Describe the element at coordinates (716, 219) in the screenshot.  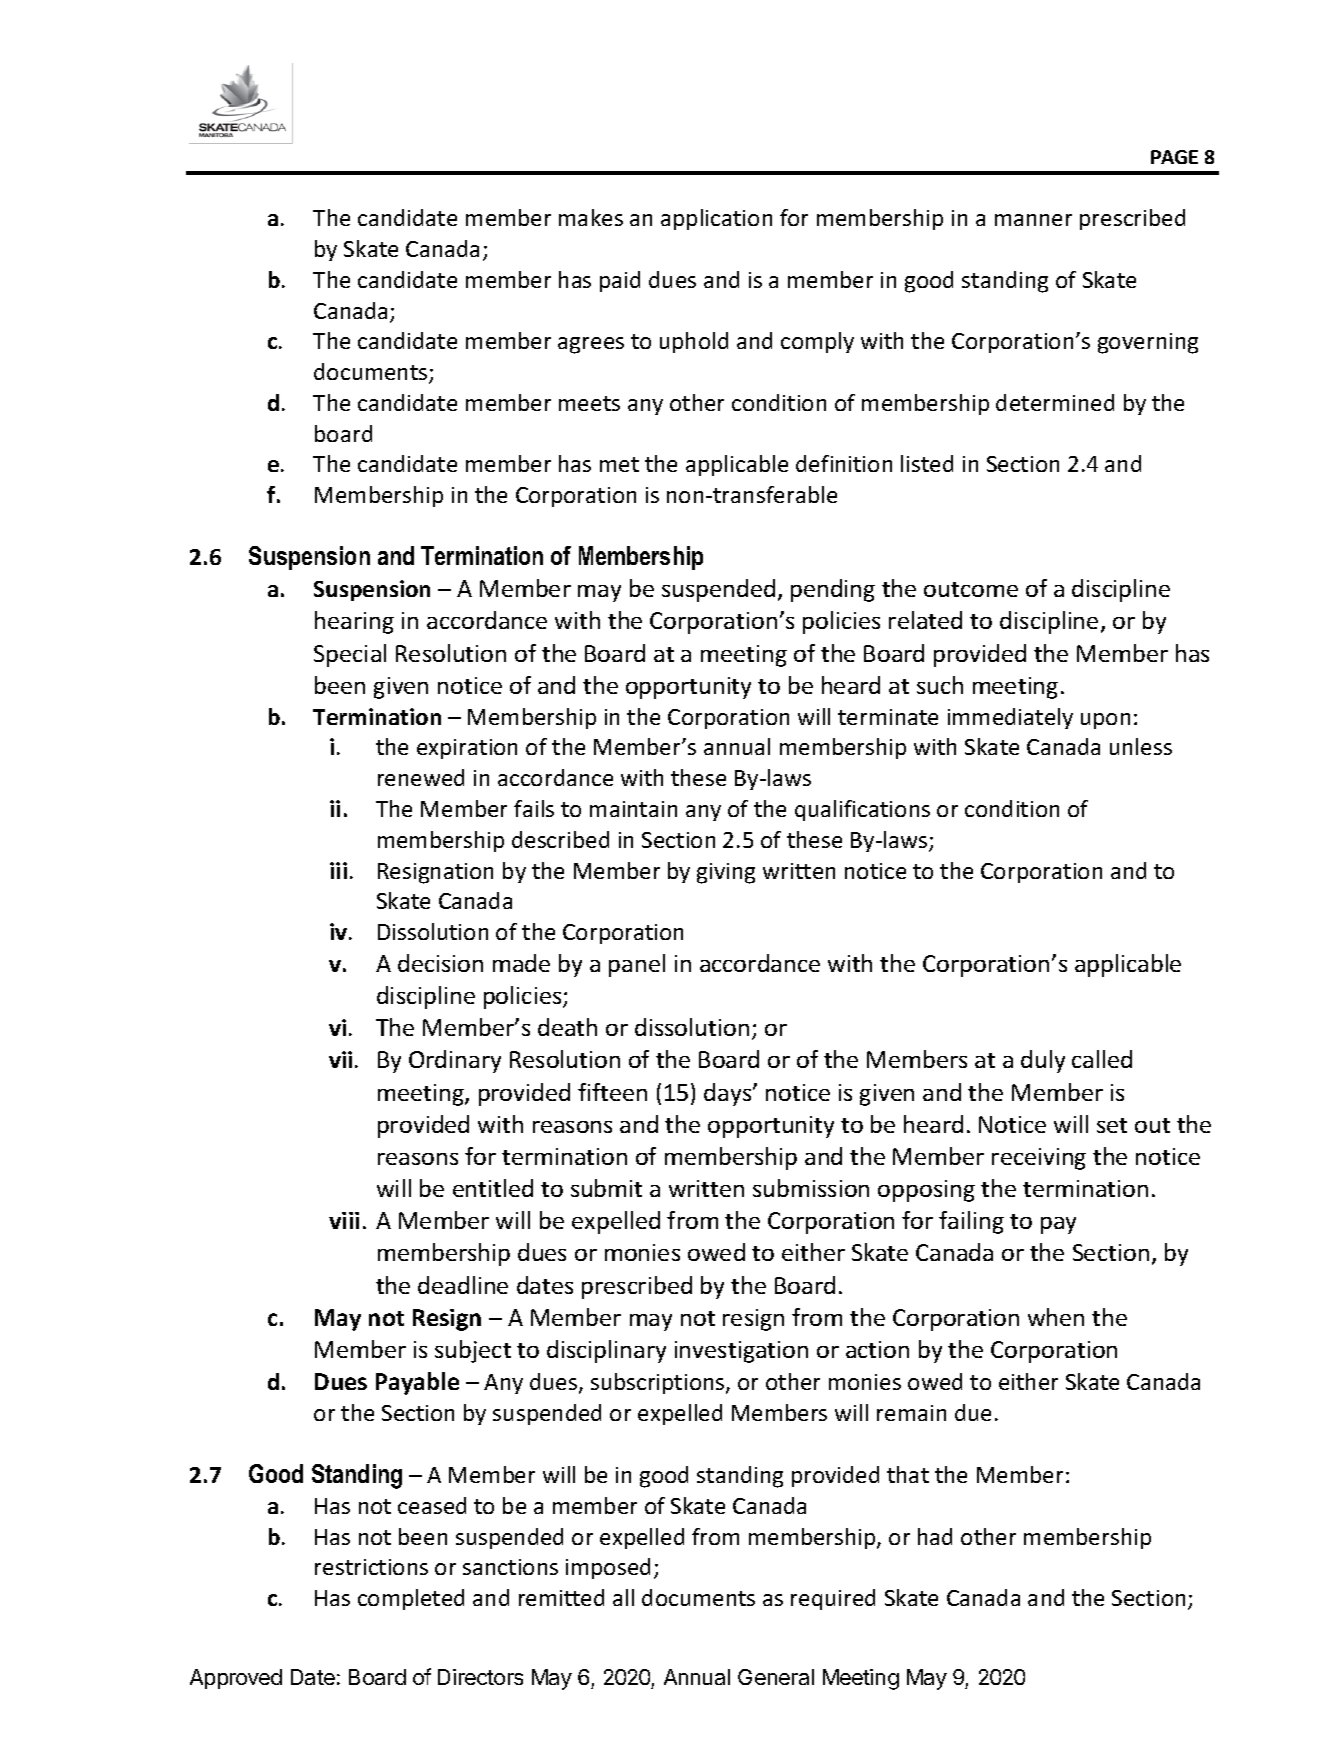
I see `application` at that location.
